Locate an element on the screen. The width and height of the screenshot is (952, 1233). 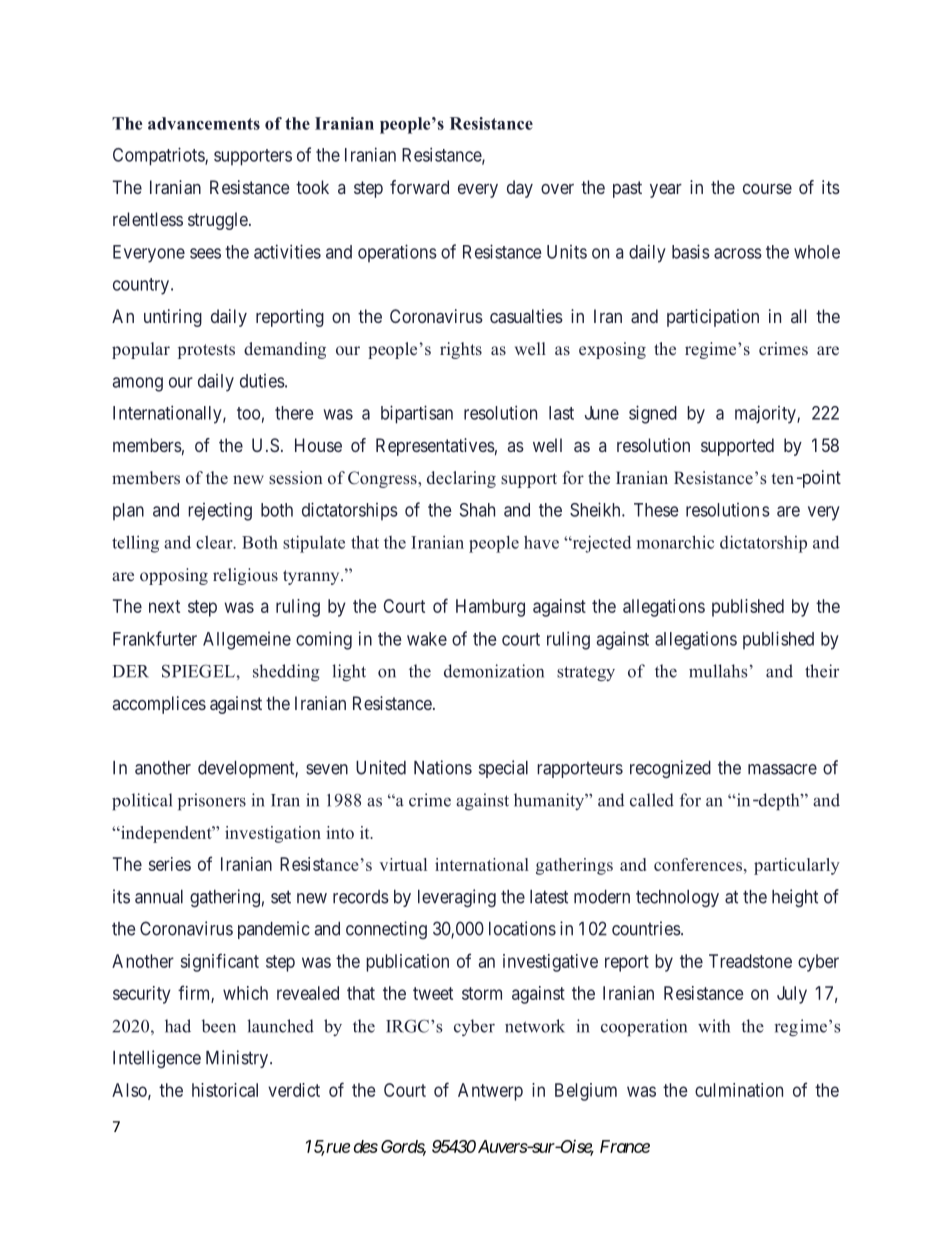
culmination is located at coordinates (739, 1090).
